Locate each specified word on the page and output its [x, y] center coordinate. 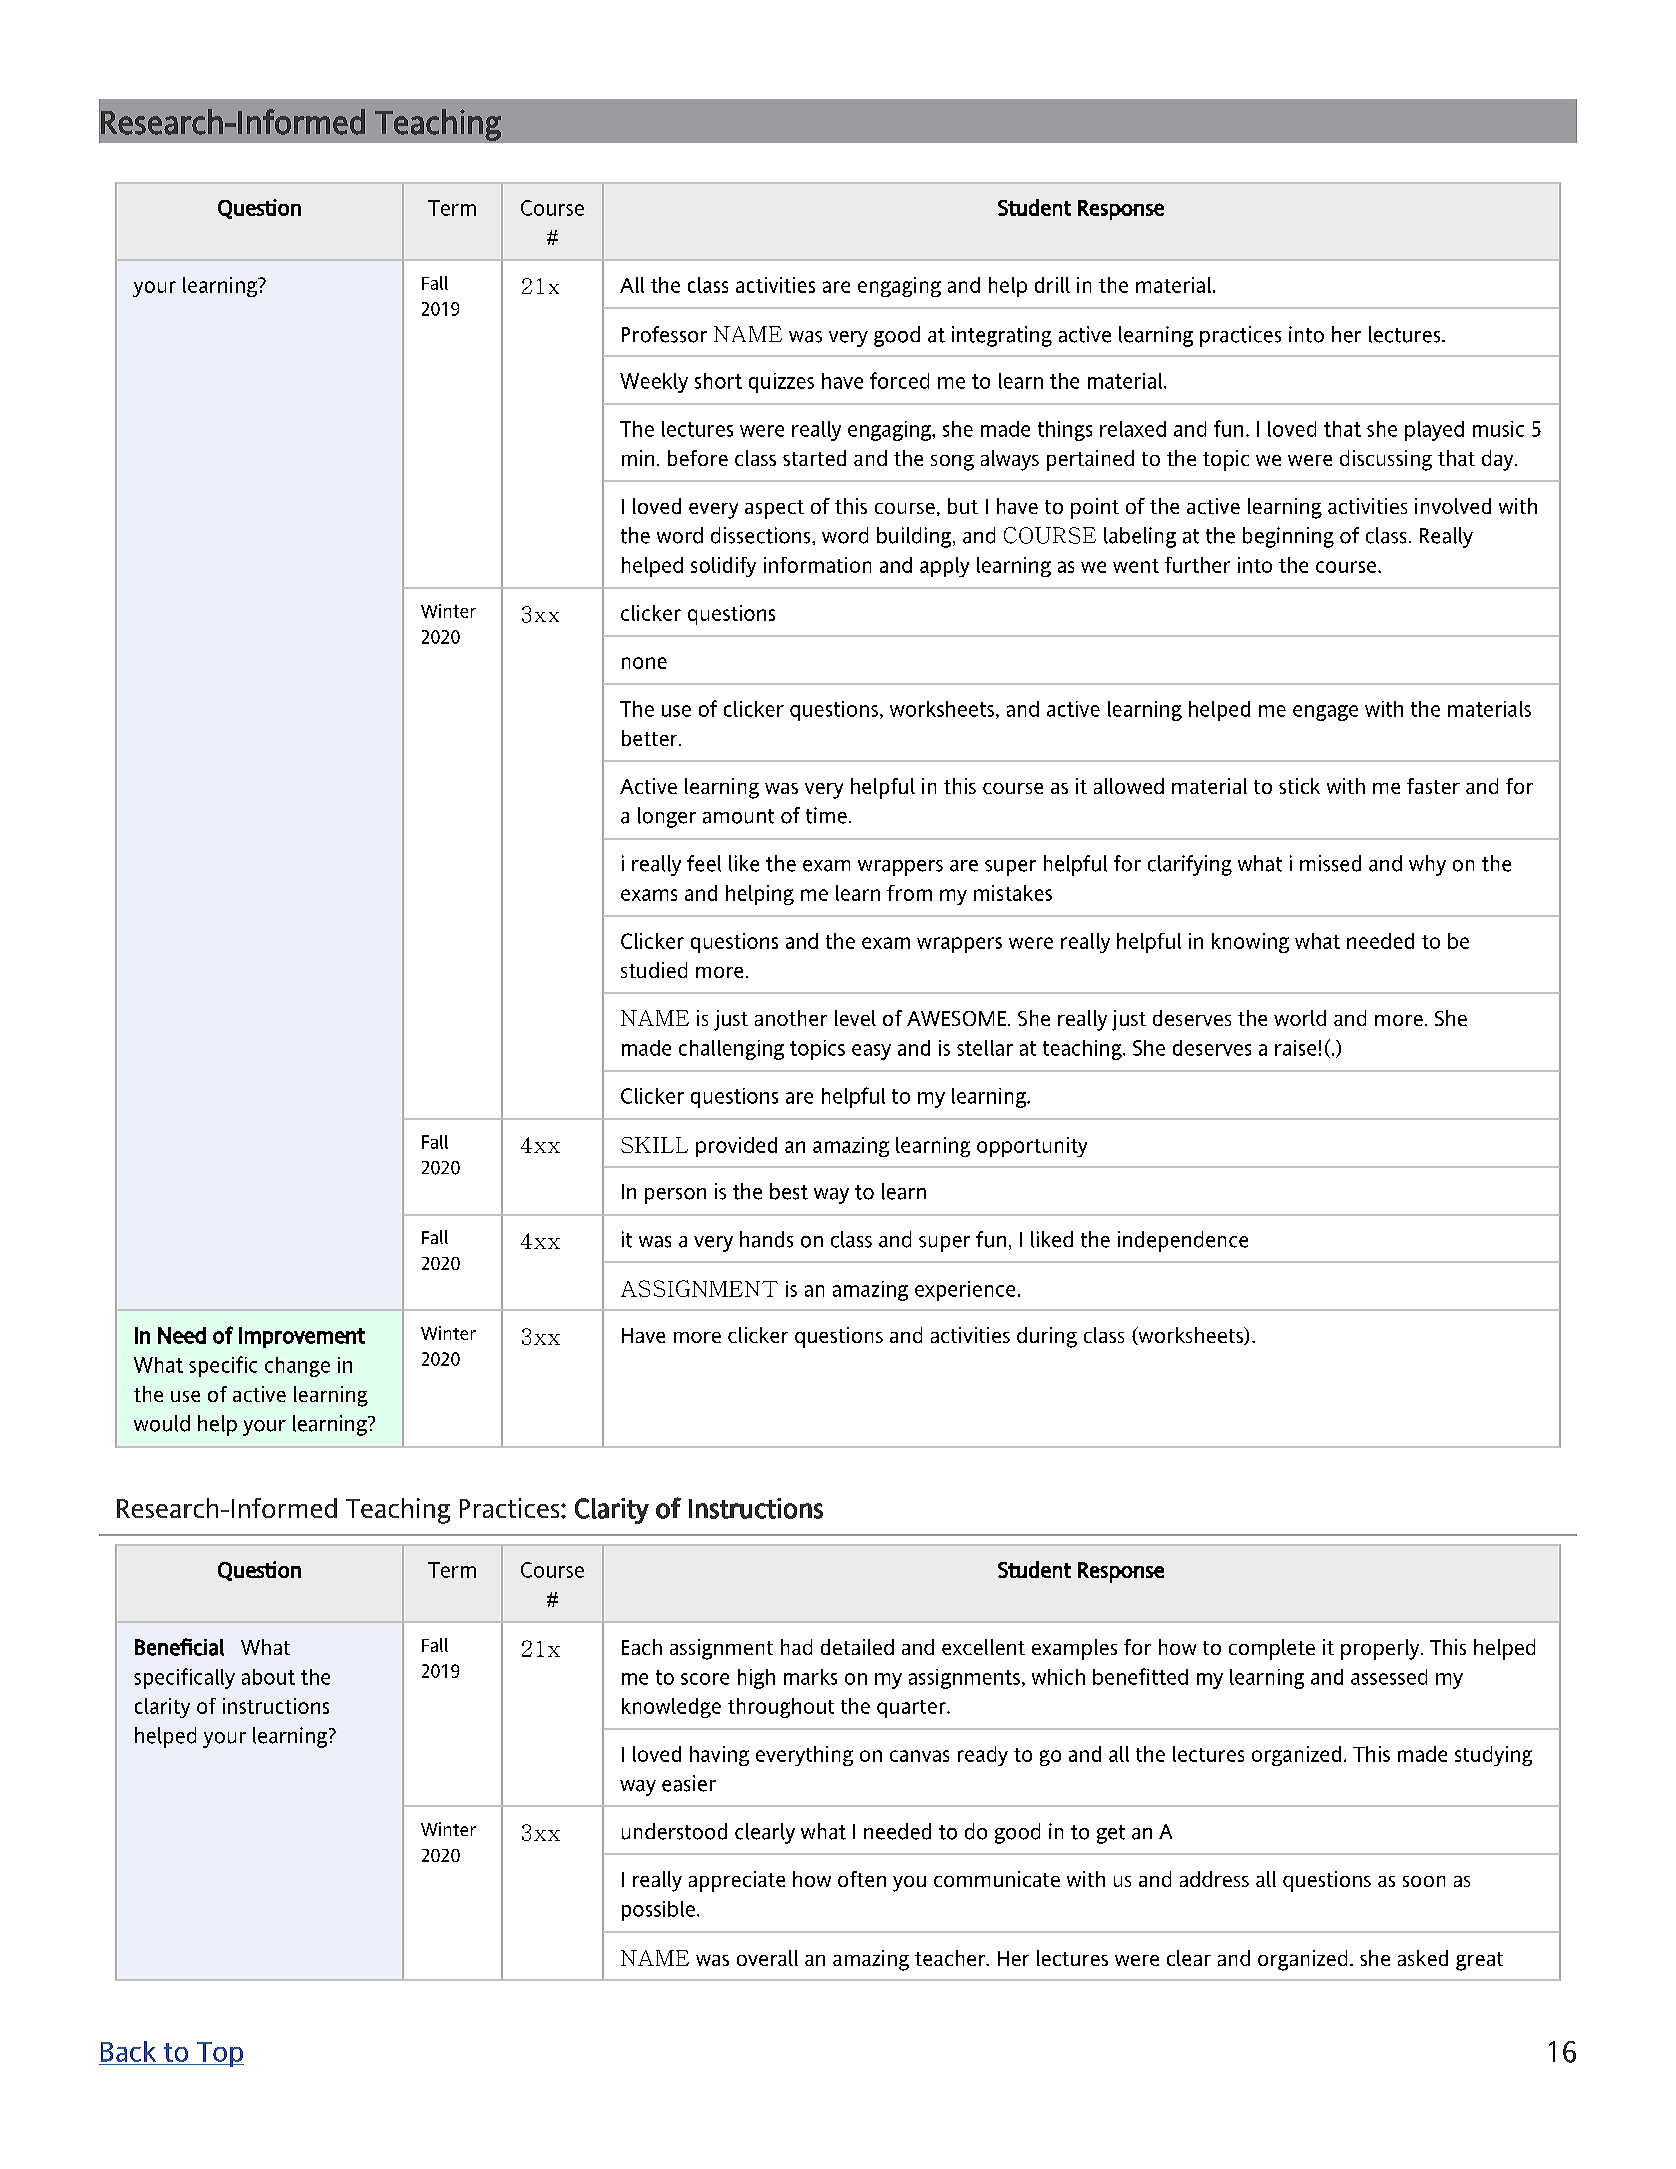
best [789, 1191]
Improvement [302, 1337]
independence [1183, 1241]
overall [767, 1958]
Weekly [654, 383]
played [1434, 431]
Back [128, 2051]
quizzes [781, 383]
